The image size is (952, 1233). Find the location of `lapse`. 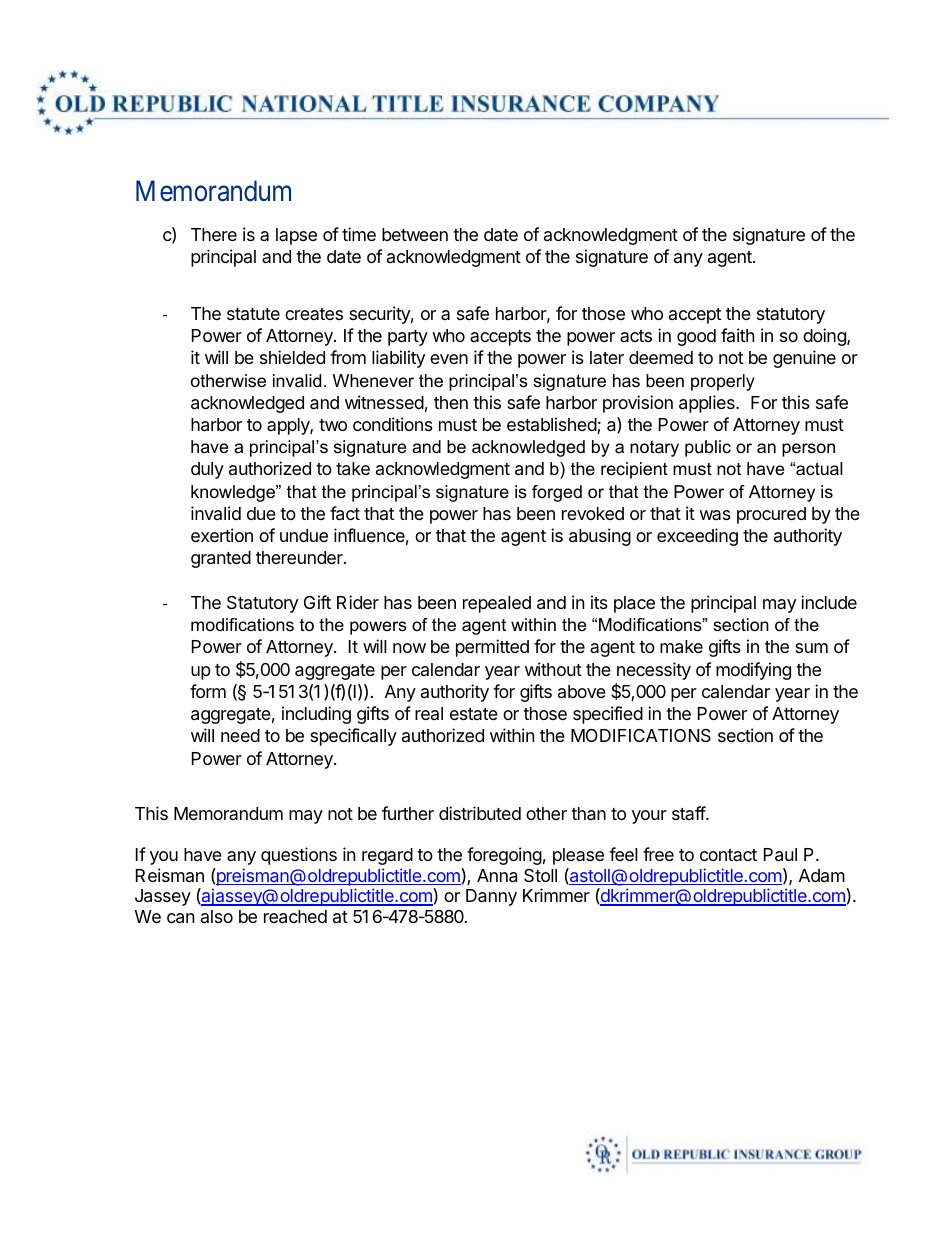

lapse is located at coordinates (296, 236).
